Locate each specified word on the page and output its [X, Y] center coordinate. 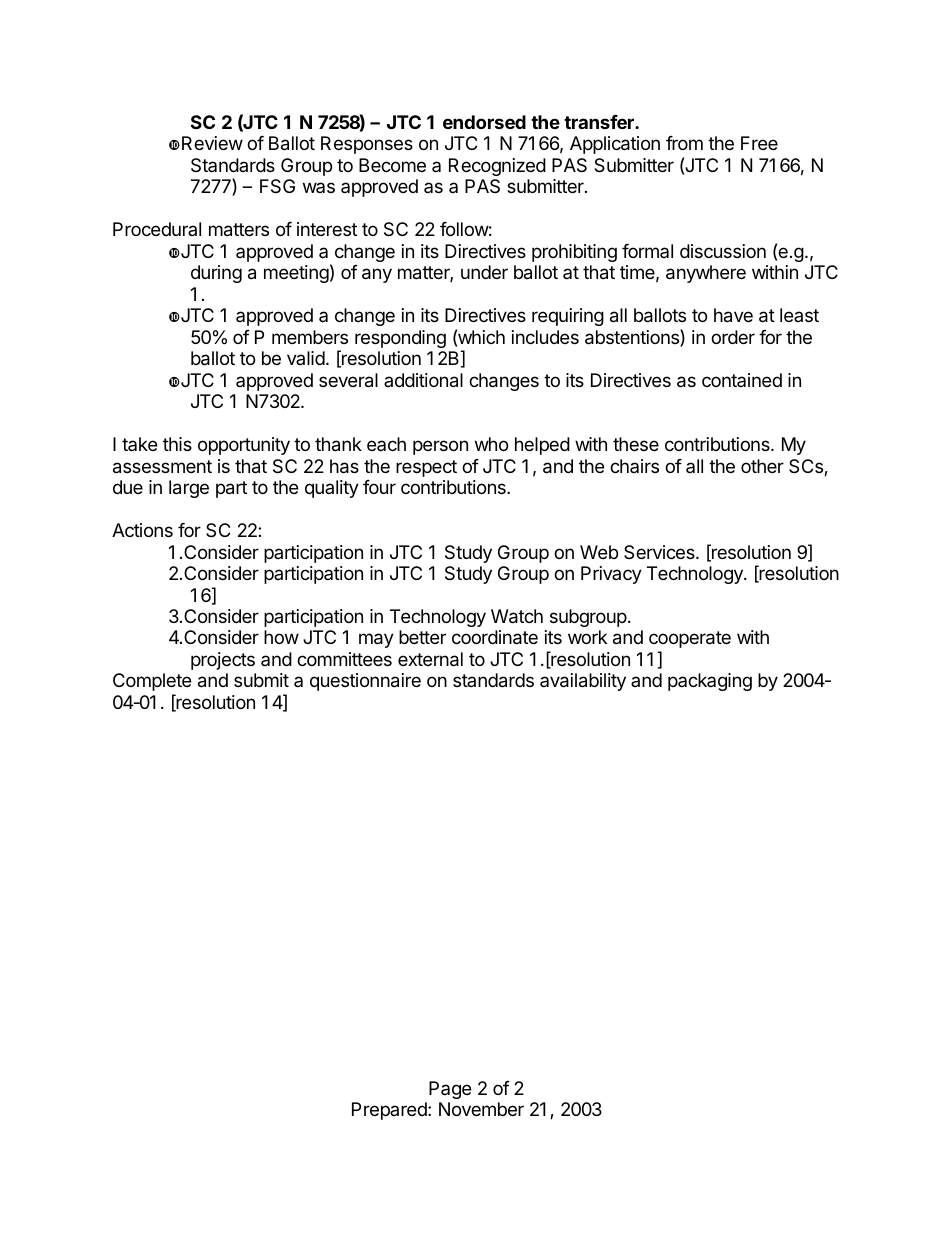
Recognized [497, 167]
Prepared [390, 1111]
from [684, 143]
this [177, 444]
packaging [710, 682]
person [440, 447]
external [430, 659]
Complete [152, 682]
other [762, 466]
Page [450, 1090]
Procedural [157, 229]
